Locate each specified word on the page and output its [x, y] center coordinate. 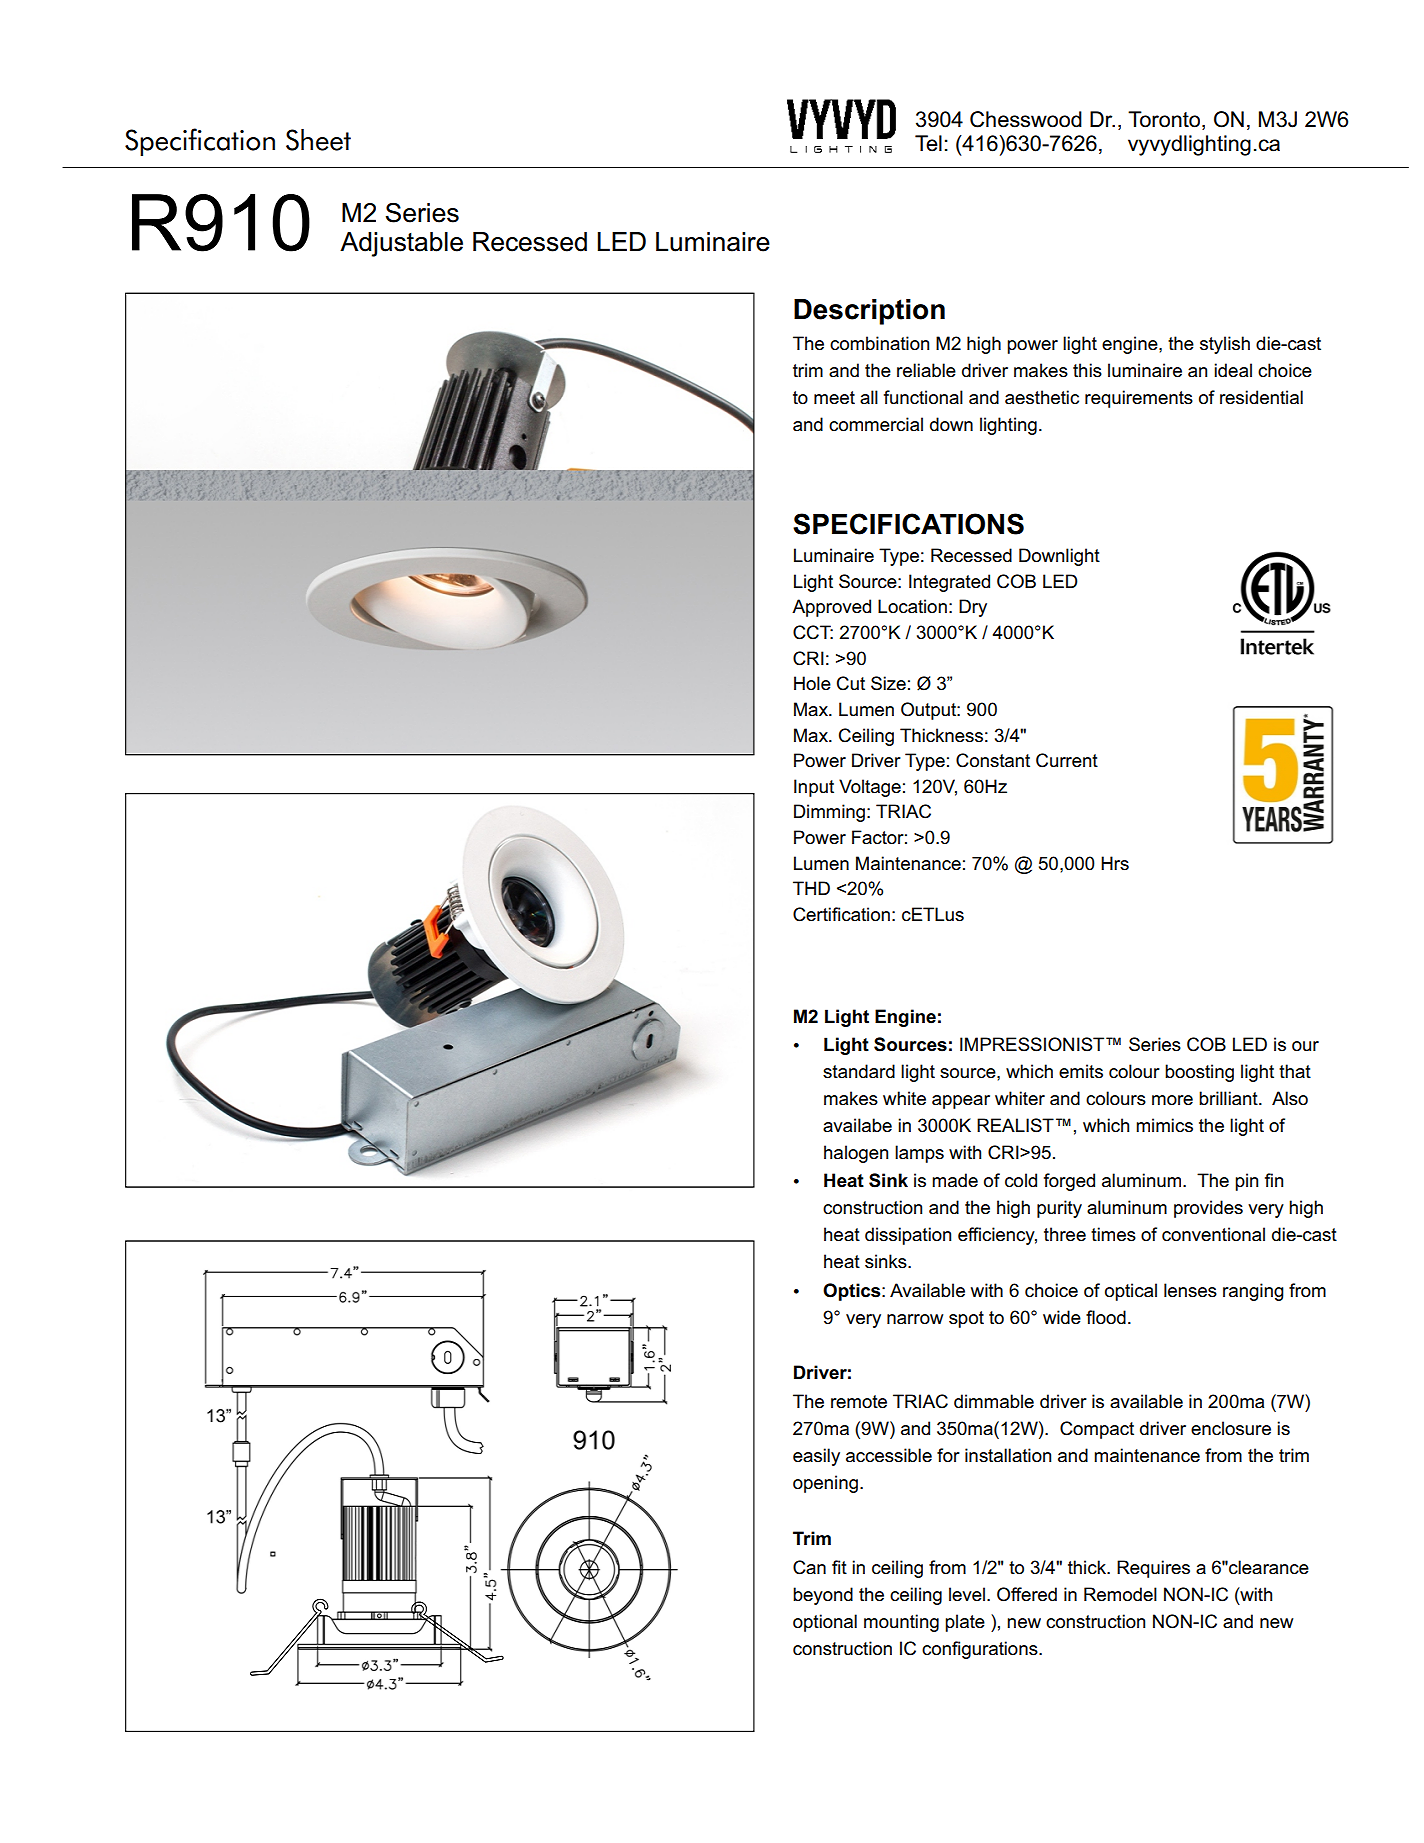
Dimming [829, 813]
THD [811, 888]
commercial [876, 424]
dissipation [908, 1236]
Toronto [1165, 120]
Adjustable [401, 244]
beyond [823, 1596]
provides [1208, 1209]
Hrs [1115, 863]
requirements [1139, 399]
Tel [928, 143]
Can [809, 1567]
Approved [831, 608]
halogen [856, 1154]
